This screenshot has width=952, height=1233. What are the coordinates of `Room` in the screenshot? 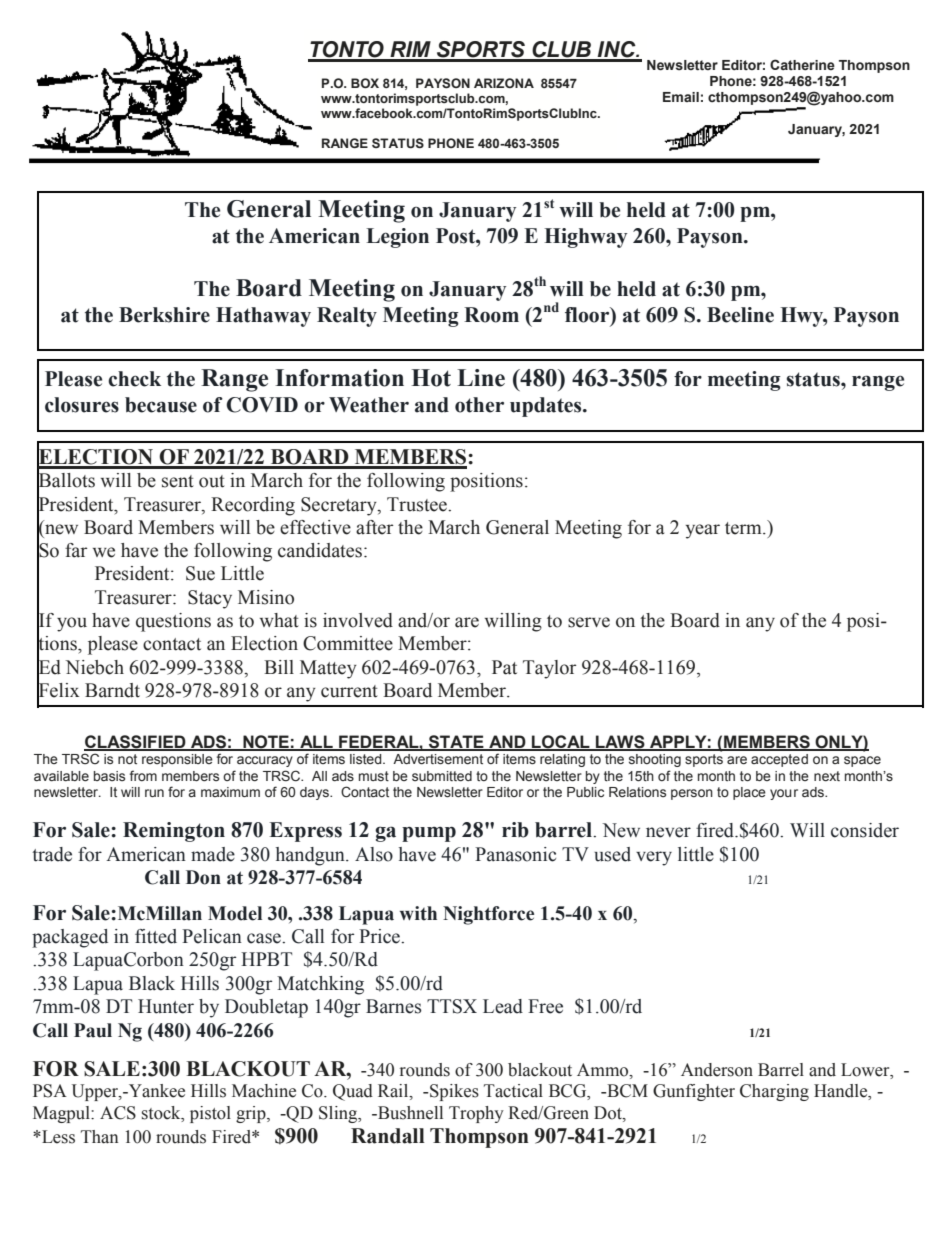 It's located at (491, 315).
